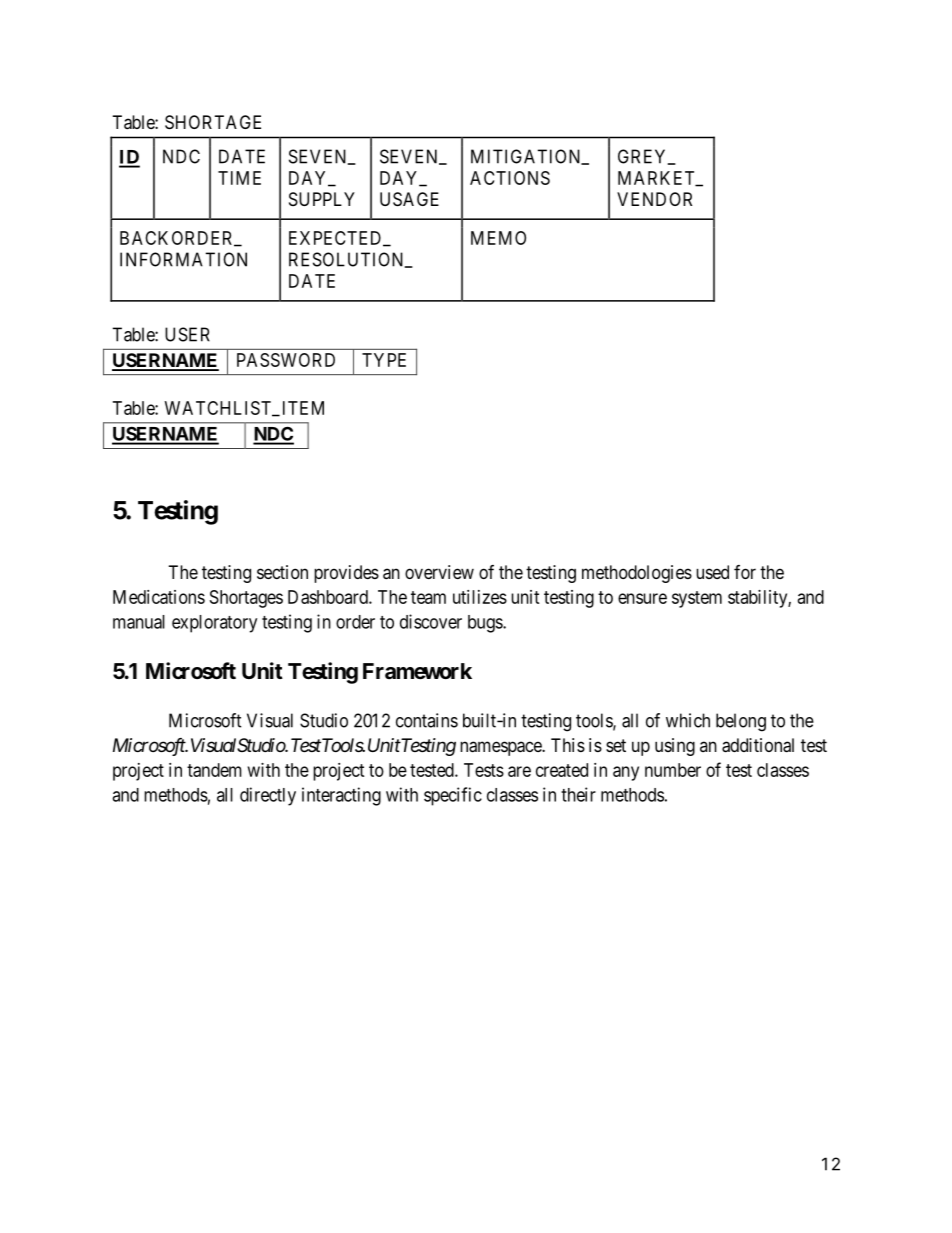 This screenshot has height=1233, width=952. Describe the element at coordinates (654, 199) in the screenshot. I see `VENDOR` at that location.
